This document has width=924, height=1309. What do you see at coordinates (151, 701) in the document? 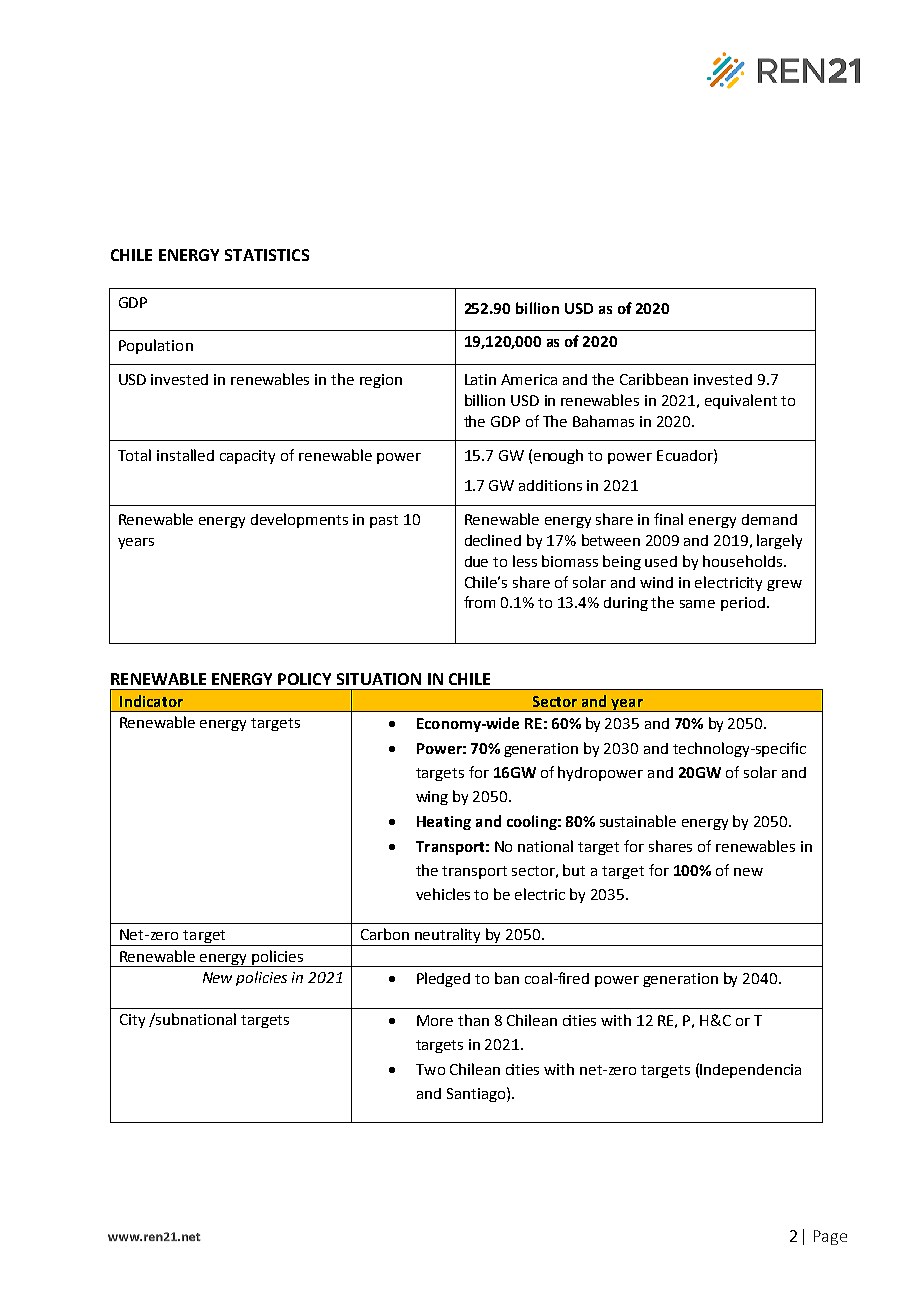
I see `Indicator` at bounding box center [151, 701].
